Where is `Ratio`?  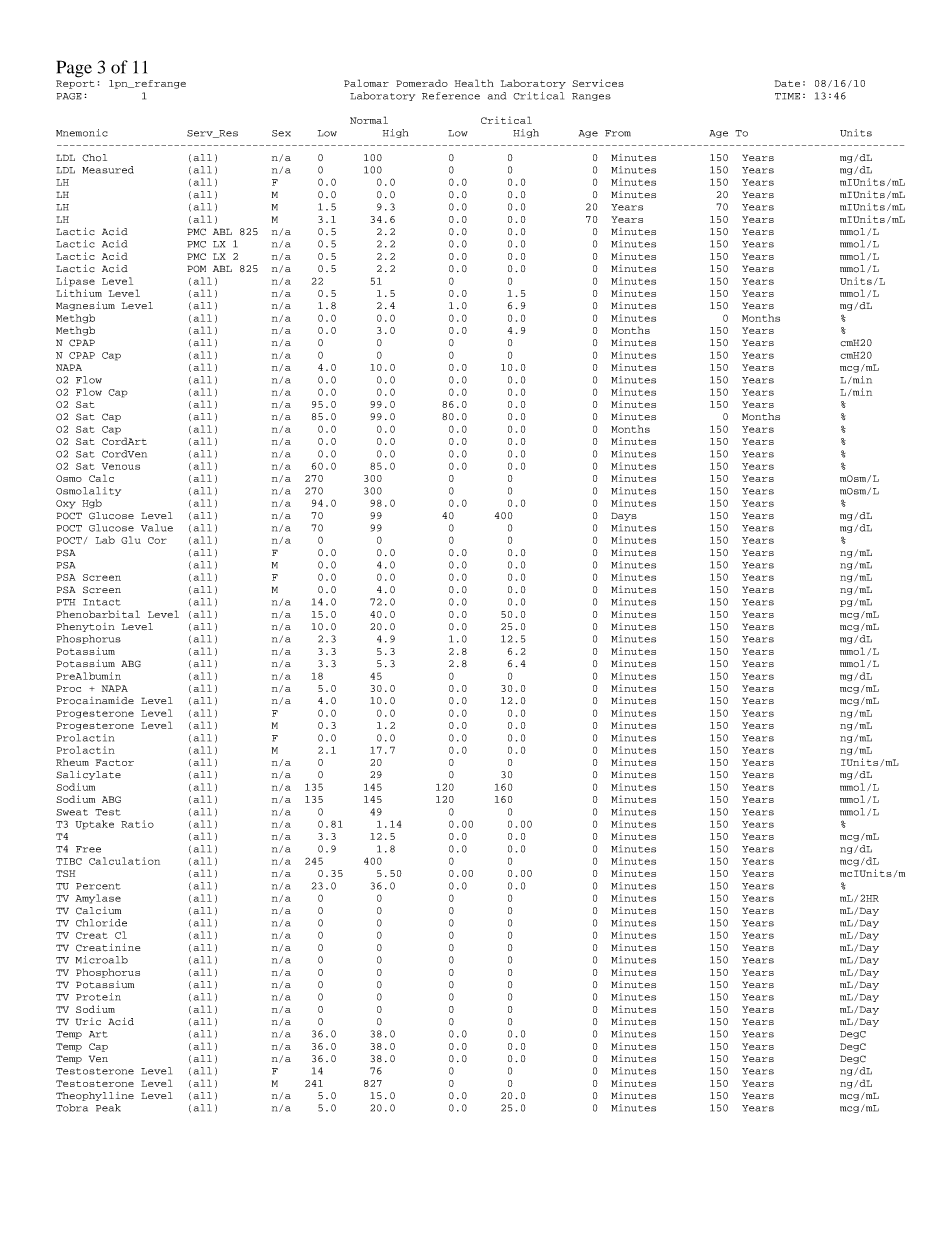
Ratio is located at coordinates (137, 824).
